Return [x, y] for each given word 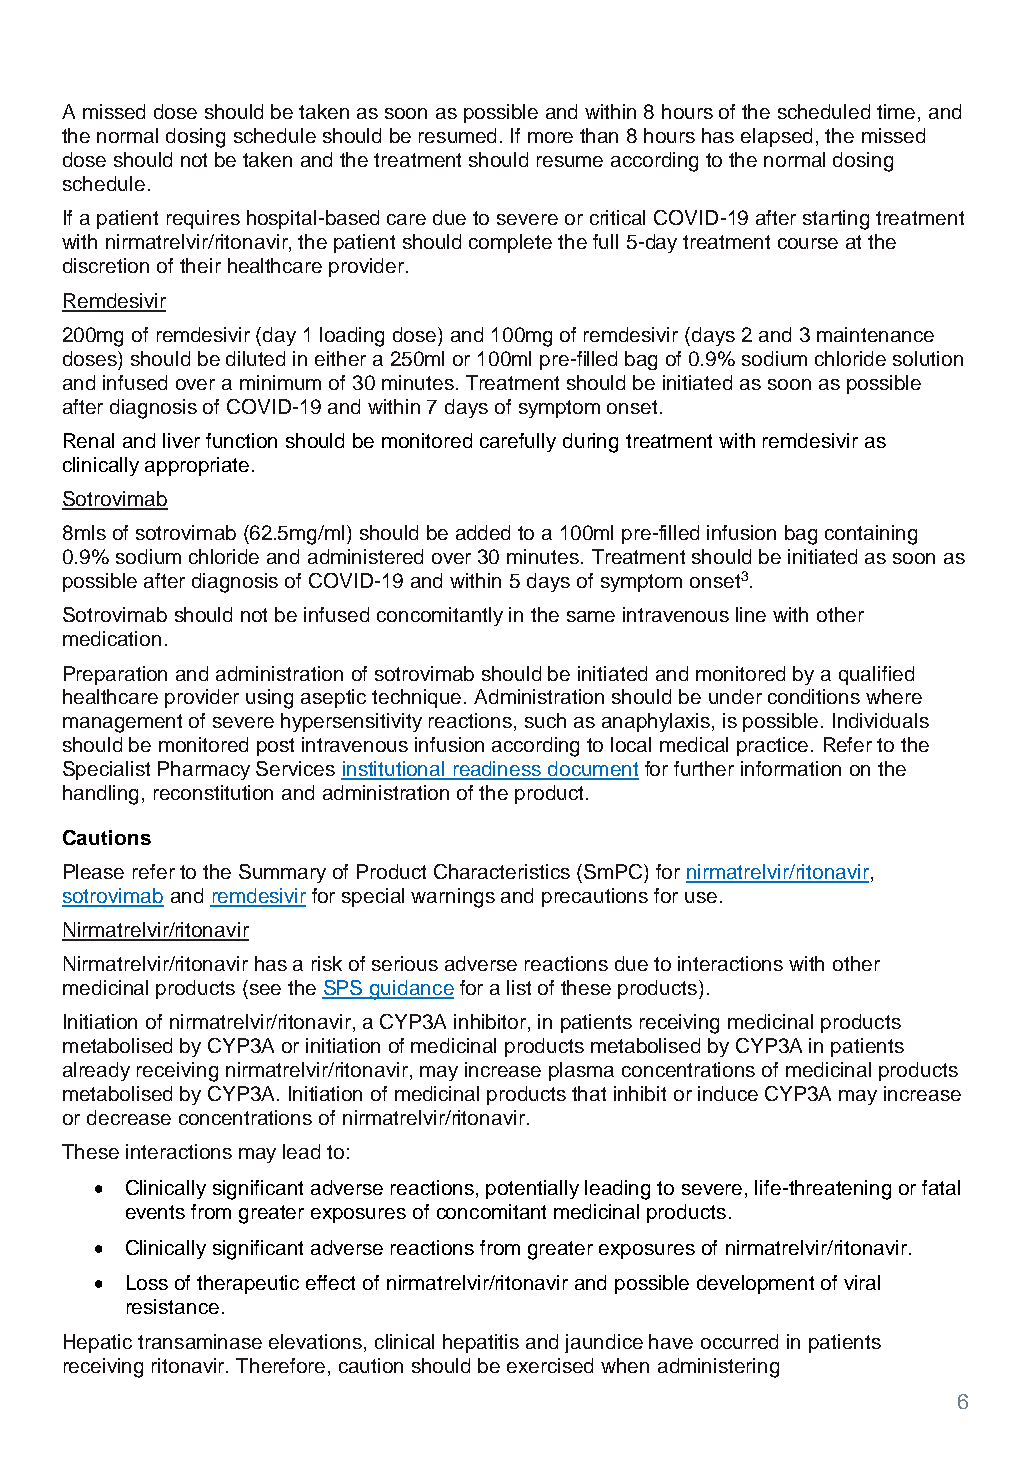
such [545, 720]
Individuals [881, 720]
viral [862, 1282]
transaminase [200, 1341]
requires [203, 219]
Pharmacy [204, 770]
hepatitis [481, 1343]
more [550, 137]
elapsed [776, 137]
